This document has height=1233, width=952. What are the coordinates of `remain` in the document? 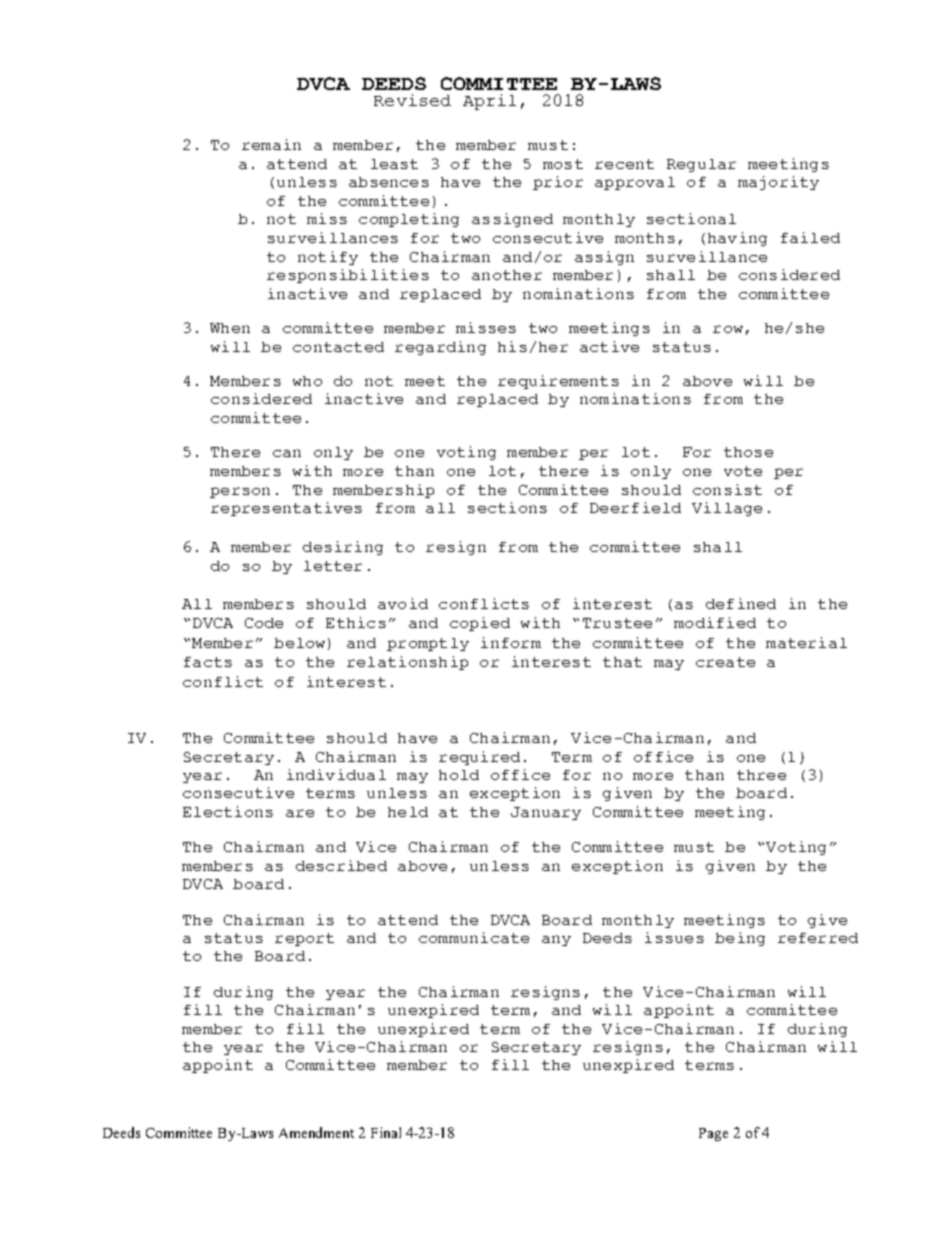 It's located at (271, 144).
